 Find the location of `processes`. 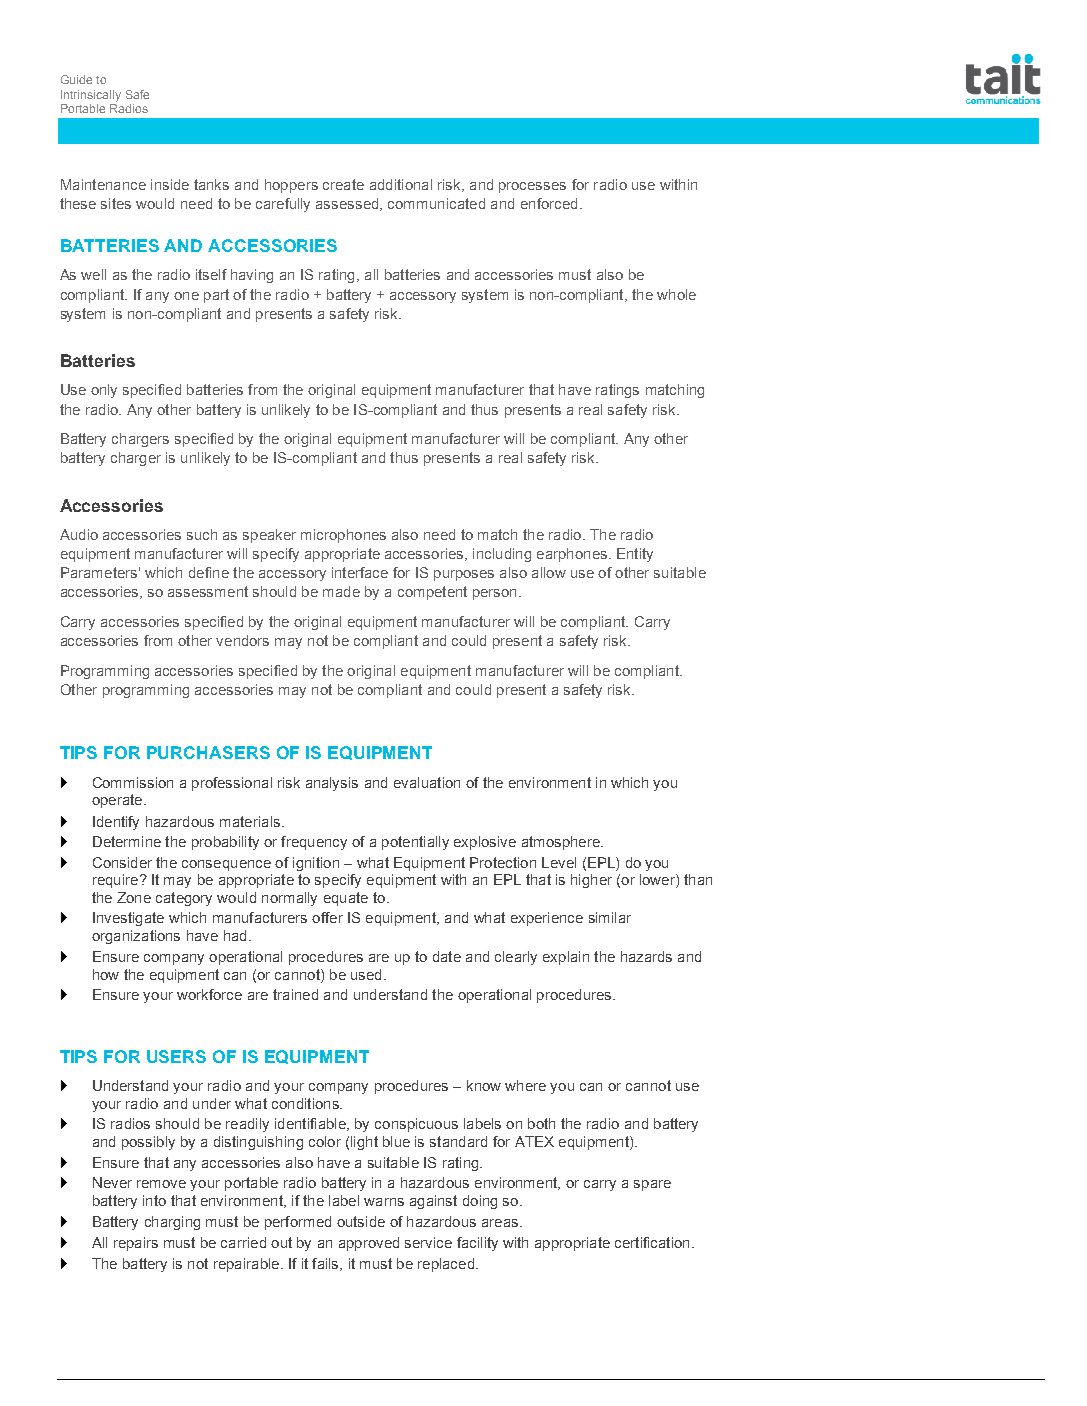

processes is located at coordinates (532, 187).
